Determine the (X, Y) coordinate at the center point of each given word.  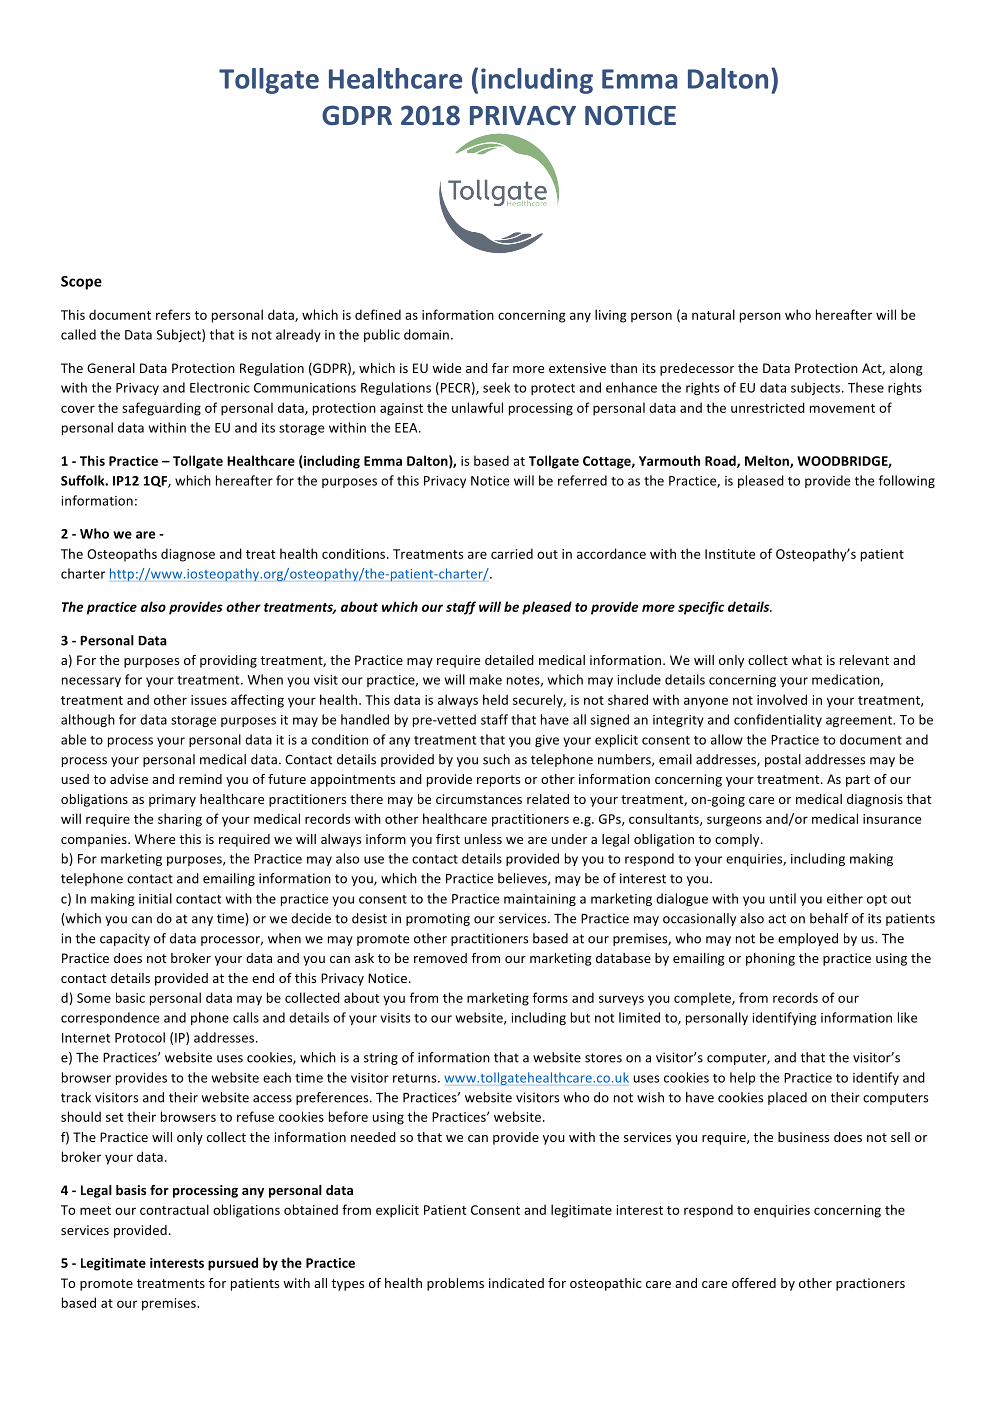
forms (550, 997)
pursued (233, 1264)
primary (172, 800)
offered (754, 1283)
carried (512, 553)
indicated (516, 1283)
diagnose (188, 555)
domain (426, 334)
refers (173, 314)
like (907, 1017)
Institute (730, 554)
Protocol (140, 1037)
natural (713, 314)
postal (783, 760)
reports (498, 781)
